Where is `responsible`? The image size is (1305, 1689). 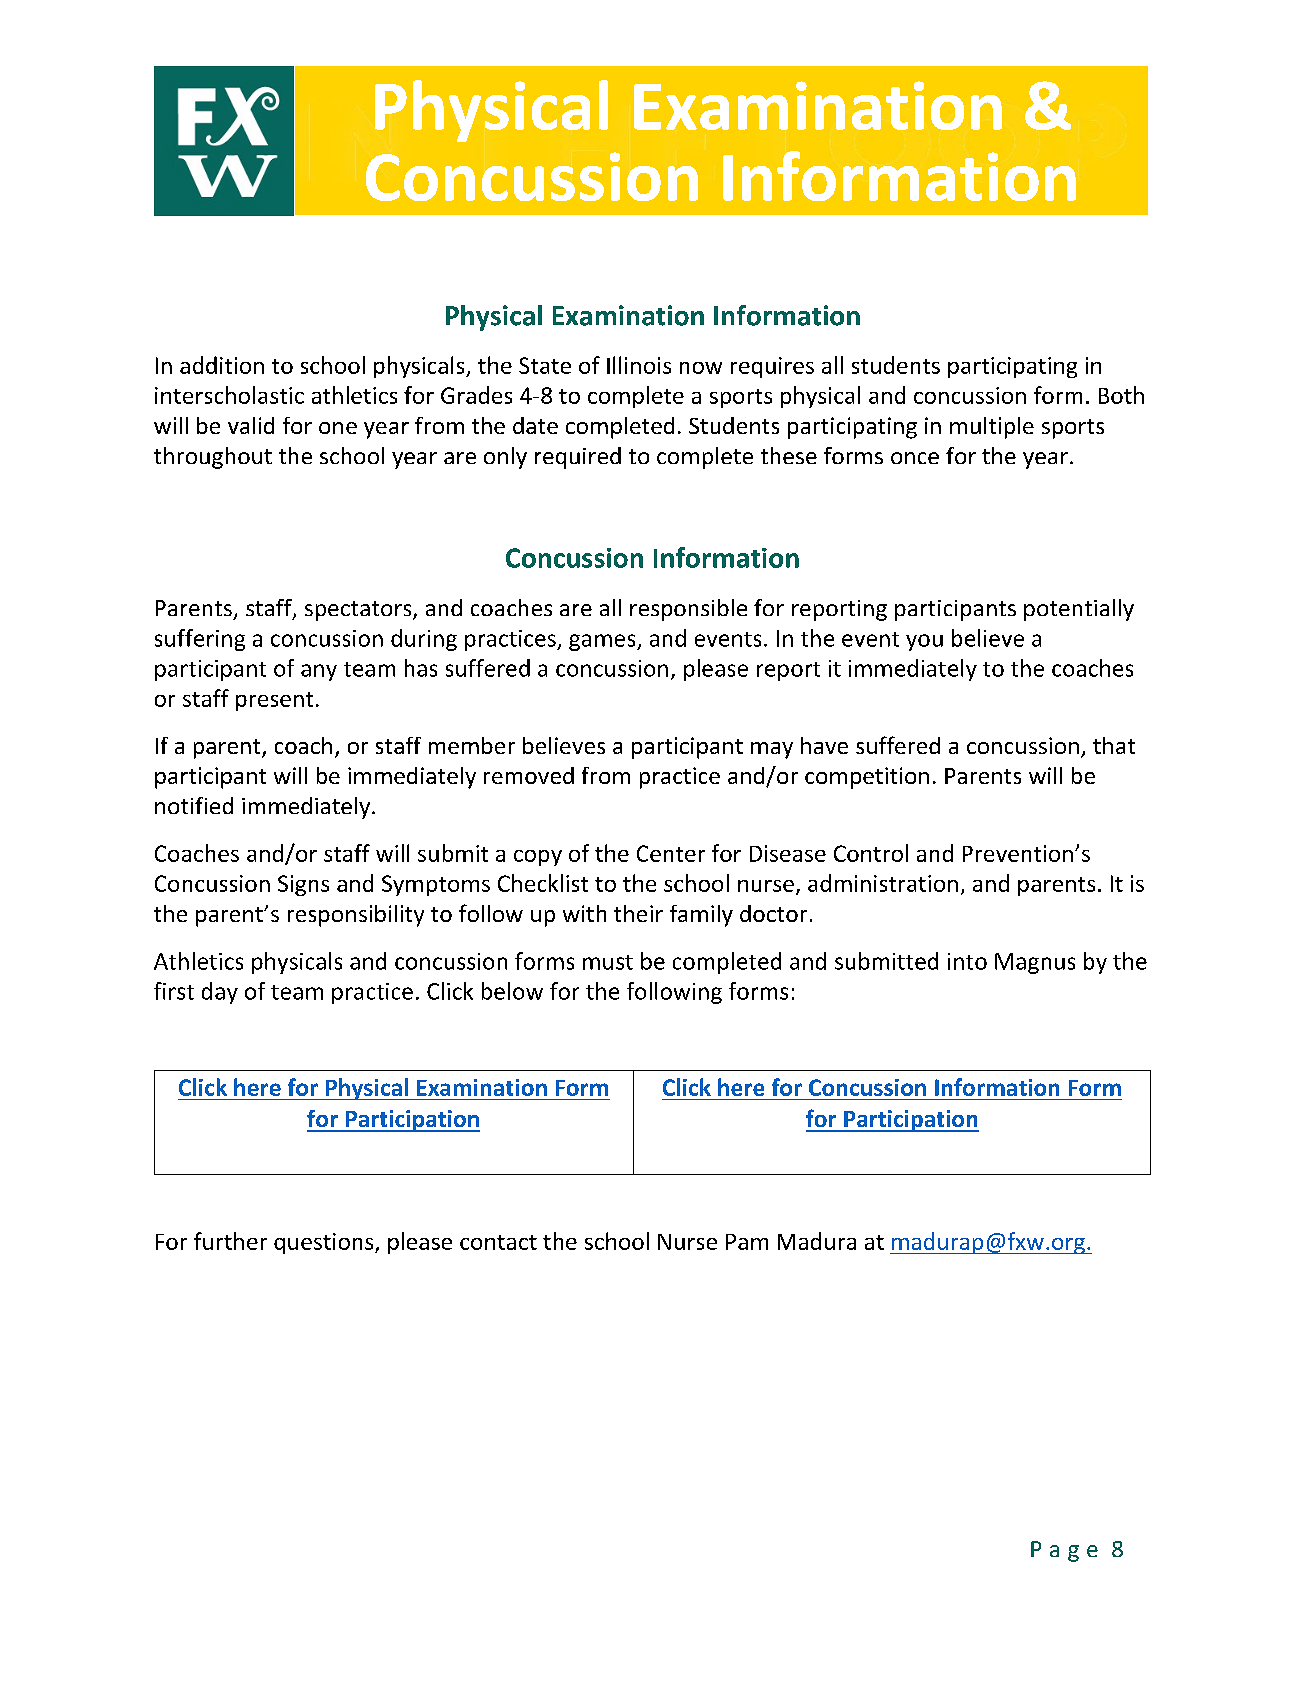 responsible is located at coordinates (688, 610).
